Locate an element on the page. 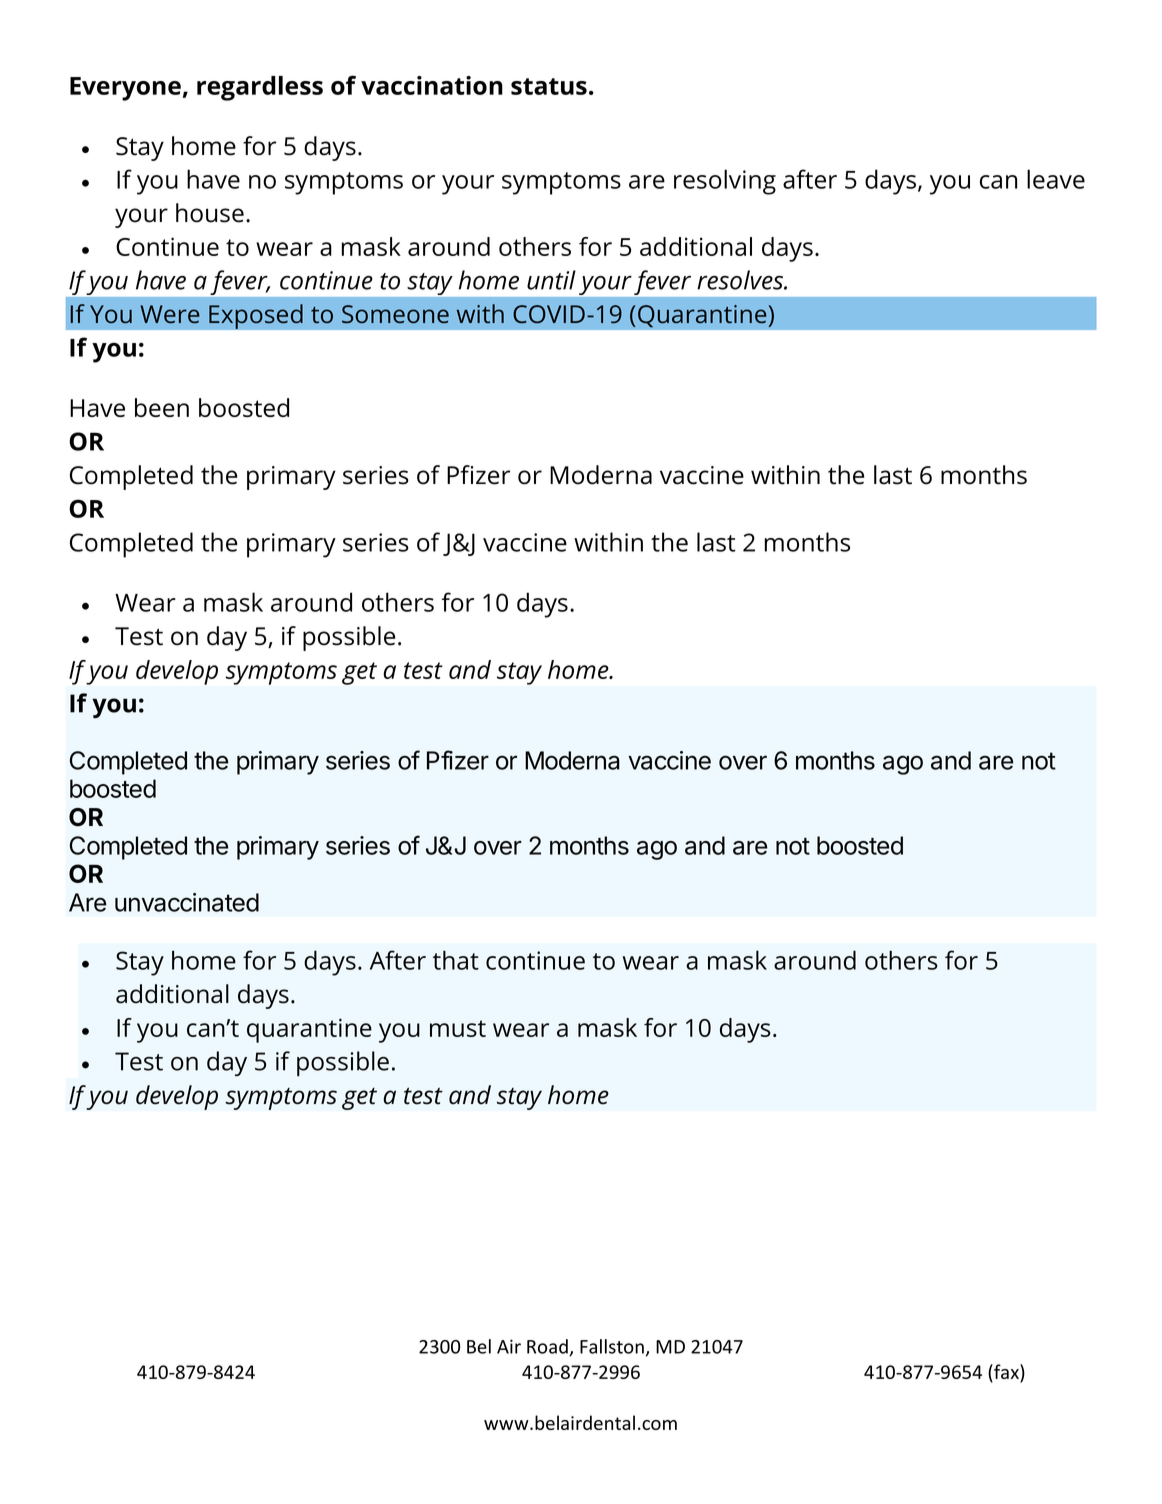 This image has width=1162, height=1504. Road is located at coordinates (548, 1347).
